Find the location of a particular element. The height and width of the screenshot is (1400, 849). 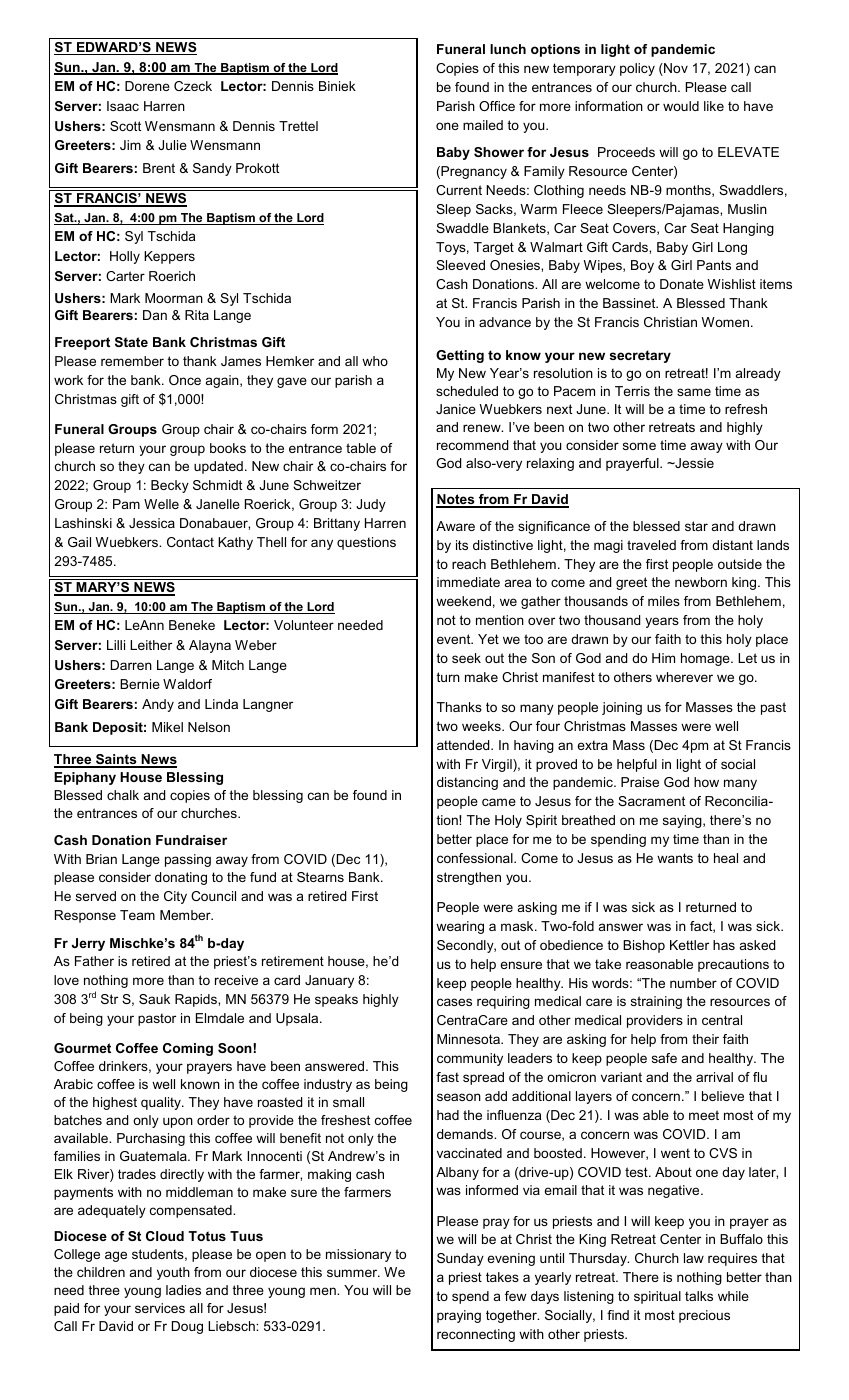

same is located at coordinates (694, 392).
